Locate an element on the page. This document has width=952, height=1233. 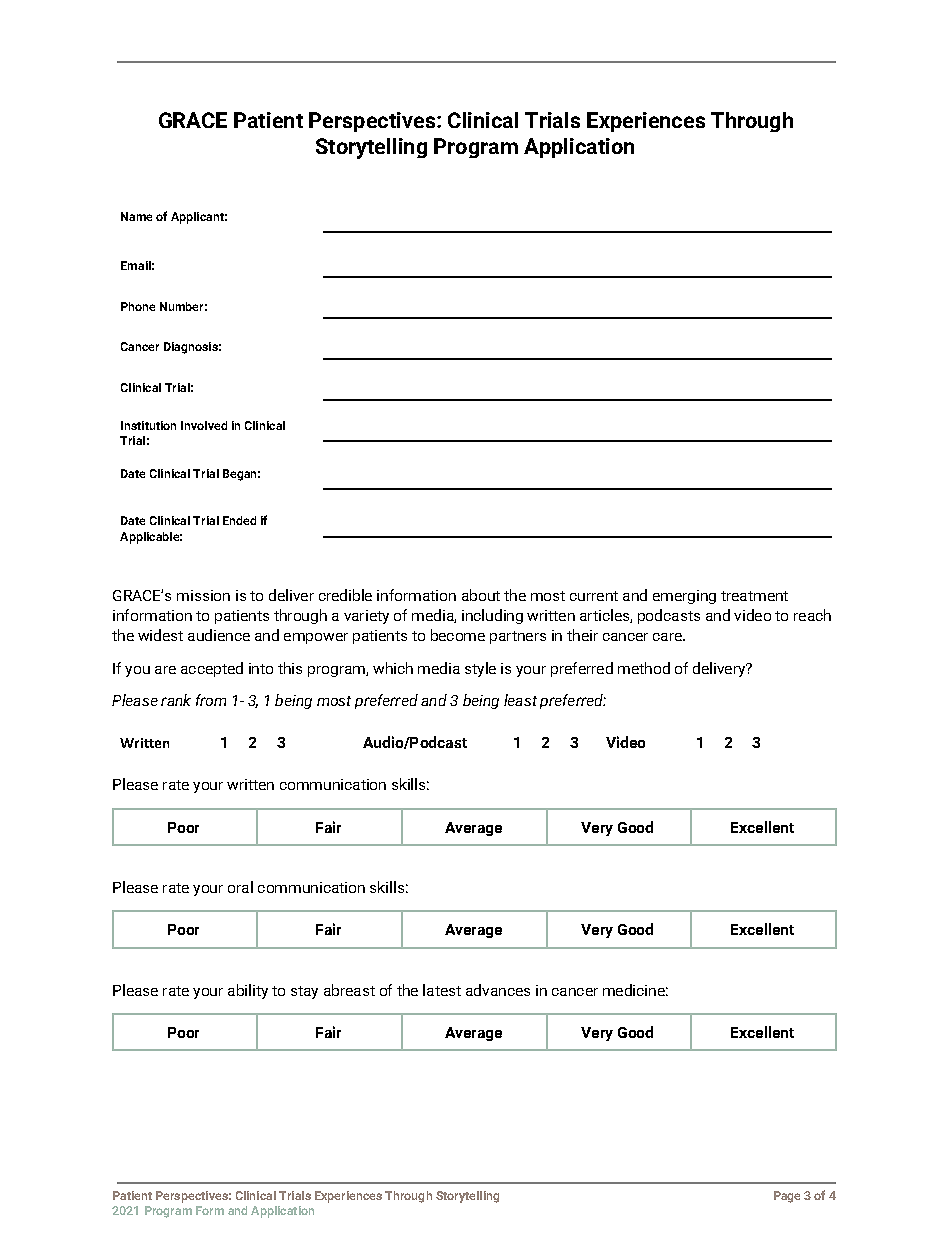
Name is located at coordinates (136, 216).
